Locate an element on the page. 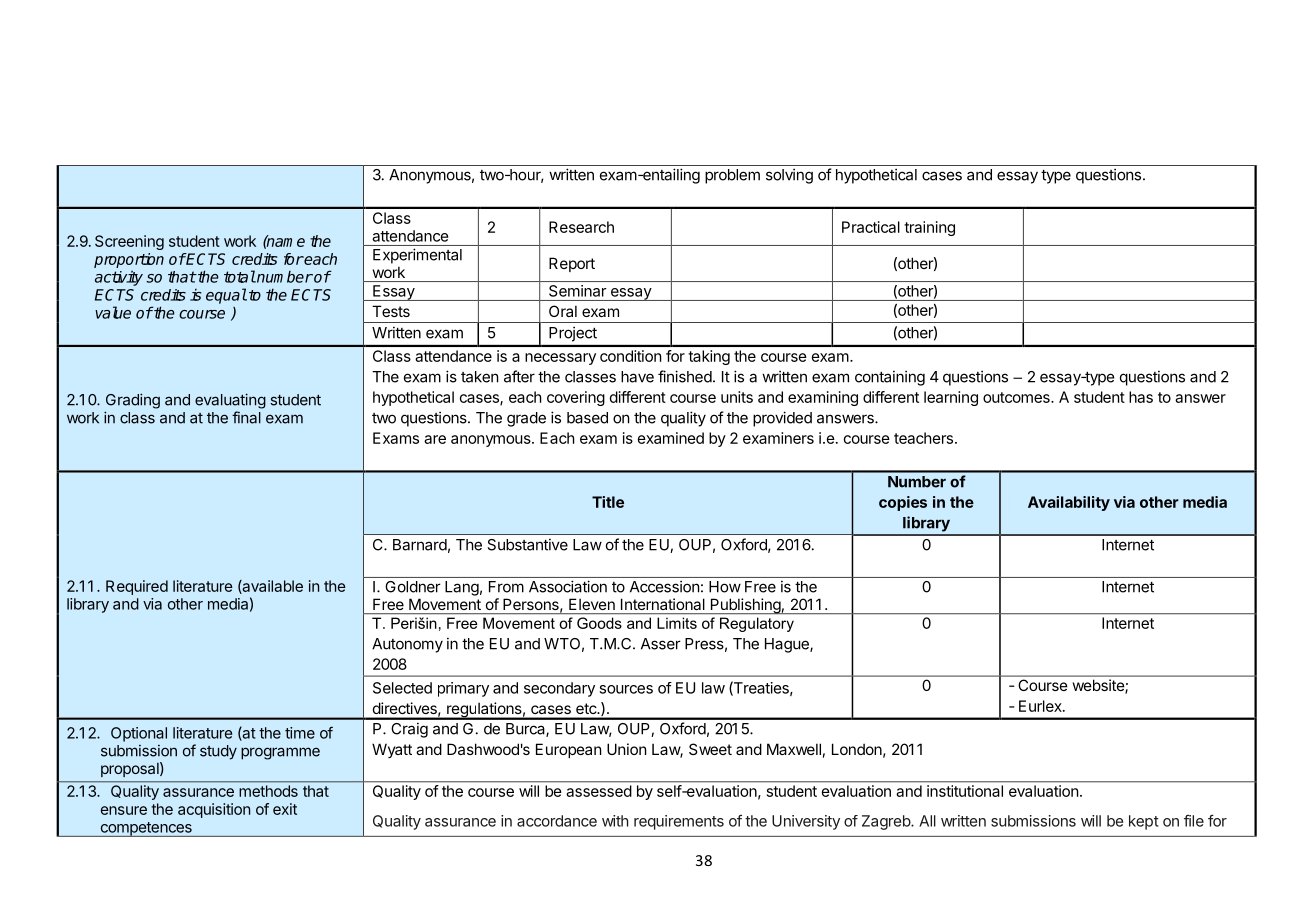  problem is located at coordinates (732, 176).
